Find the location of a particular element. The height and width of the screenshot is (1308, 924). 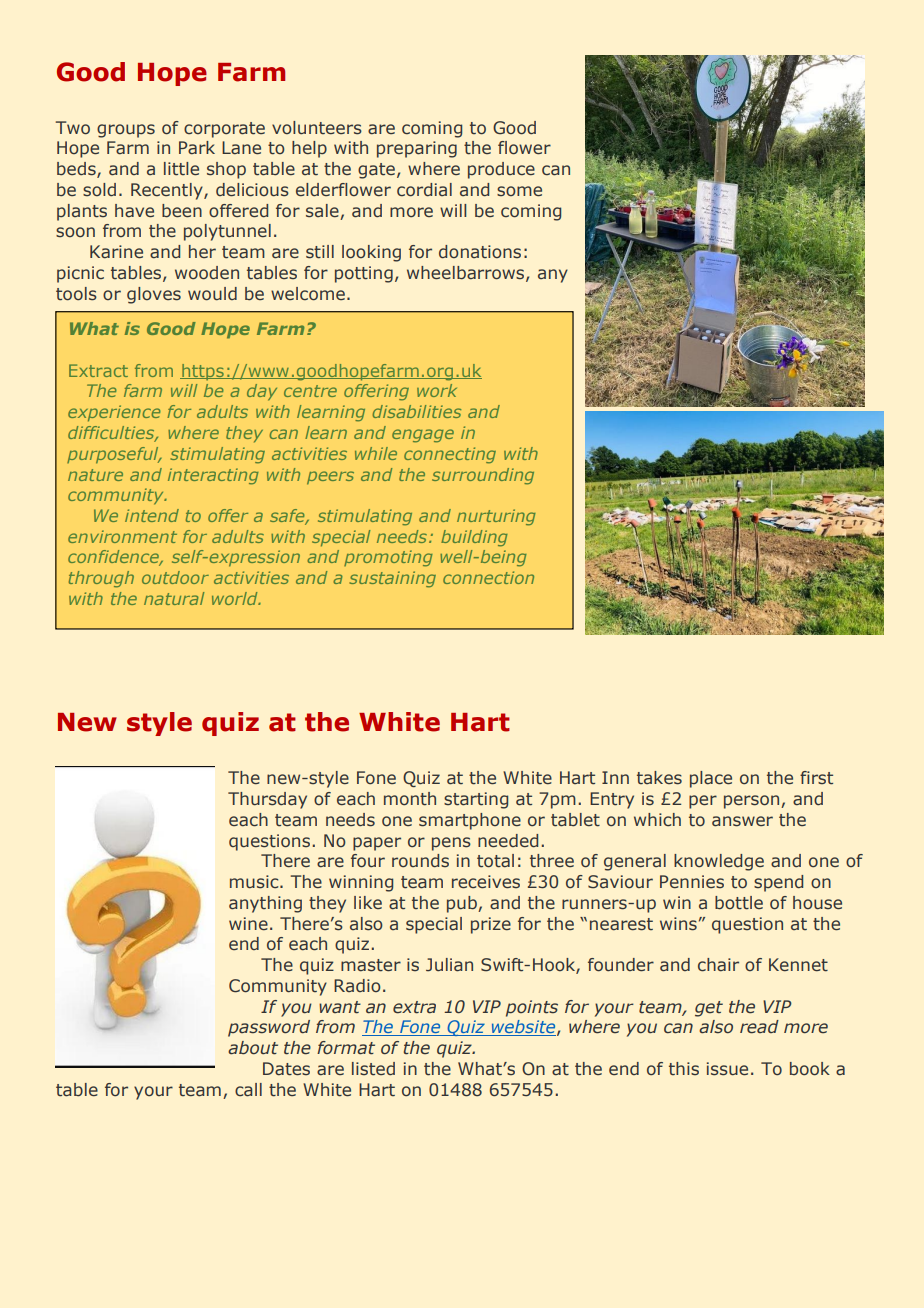

about is located at coordinates (253, 1048).
